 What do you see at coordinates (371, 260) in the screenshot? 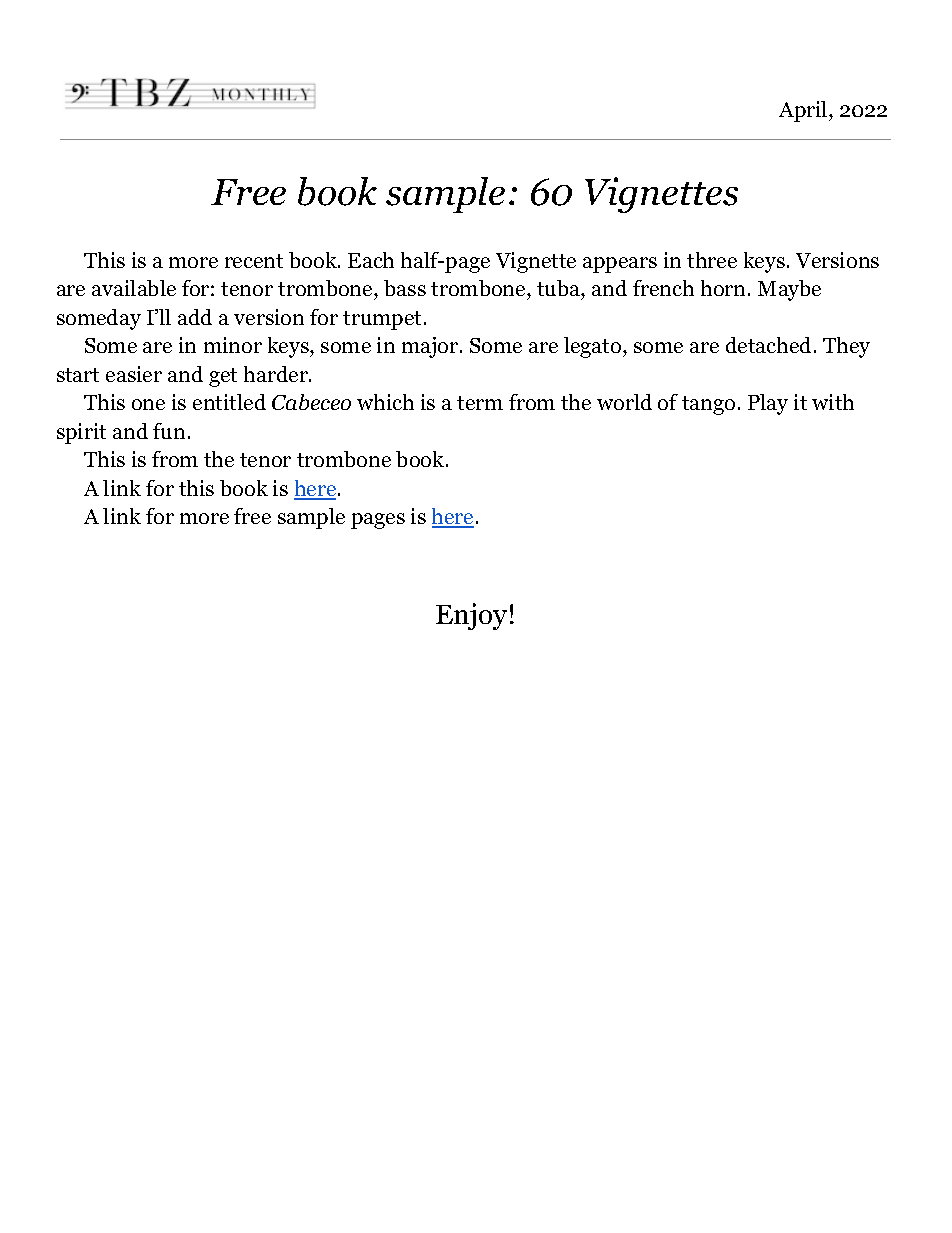
I see `Each` at bounding box center [371, 260].
